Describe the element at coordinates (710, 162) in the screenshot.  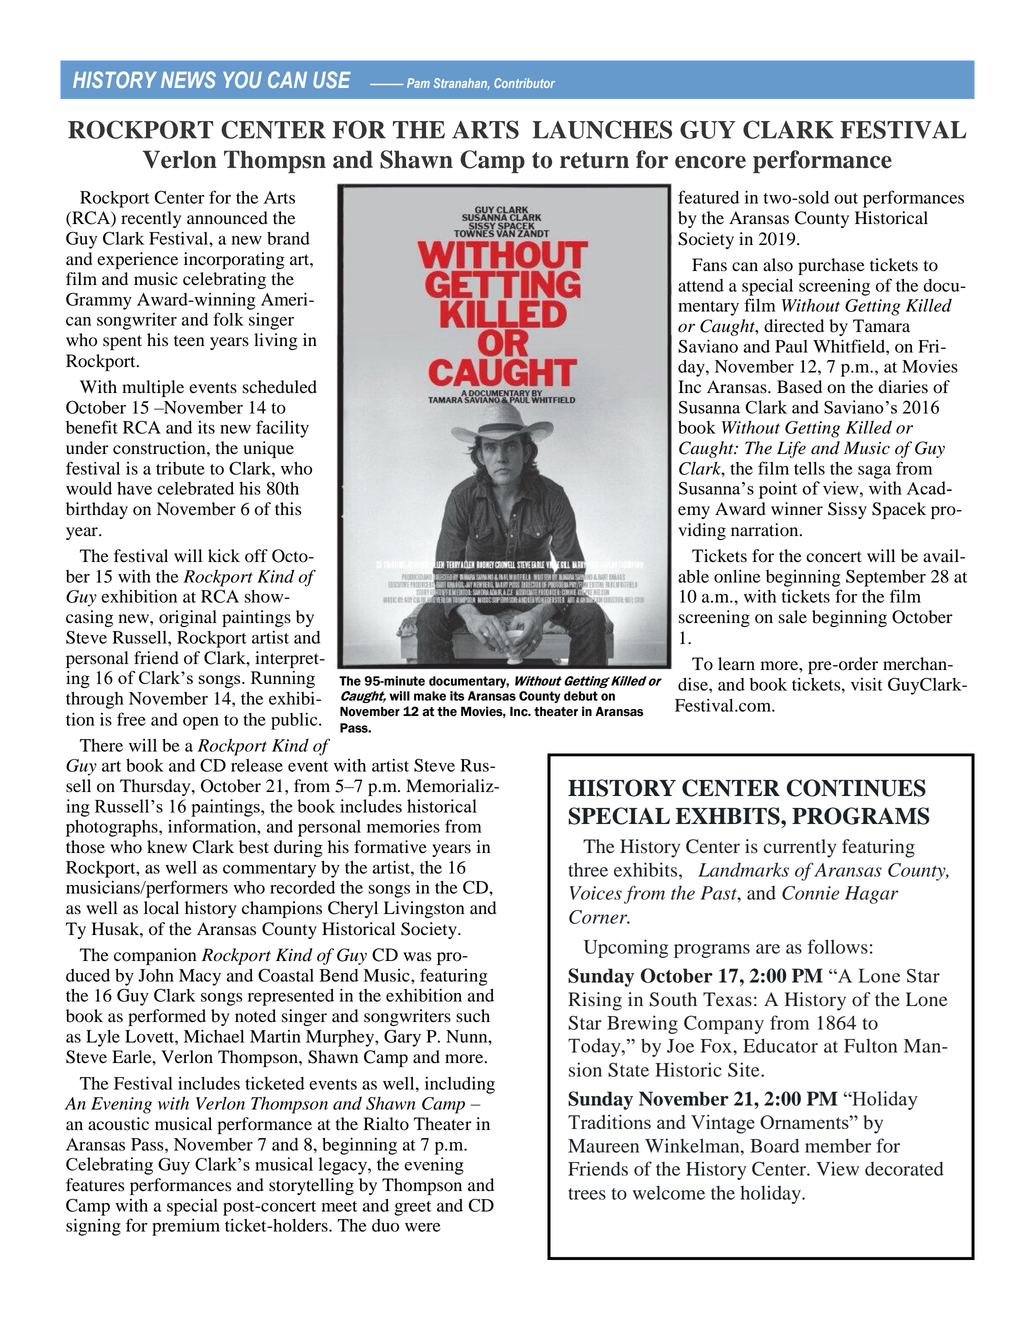
I see `encore` at that location.
